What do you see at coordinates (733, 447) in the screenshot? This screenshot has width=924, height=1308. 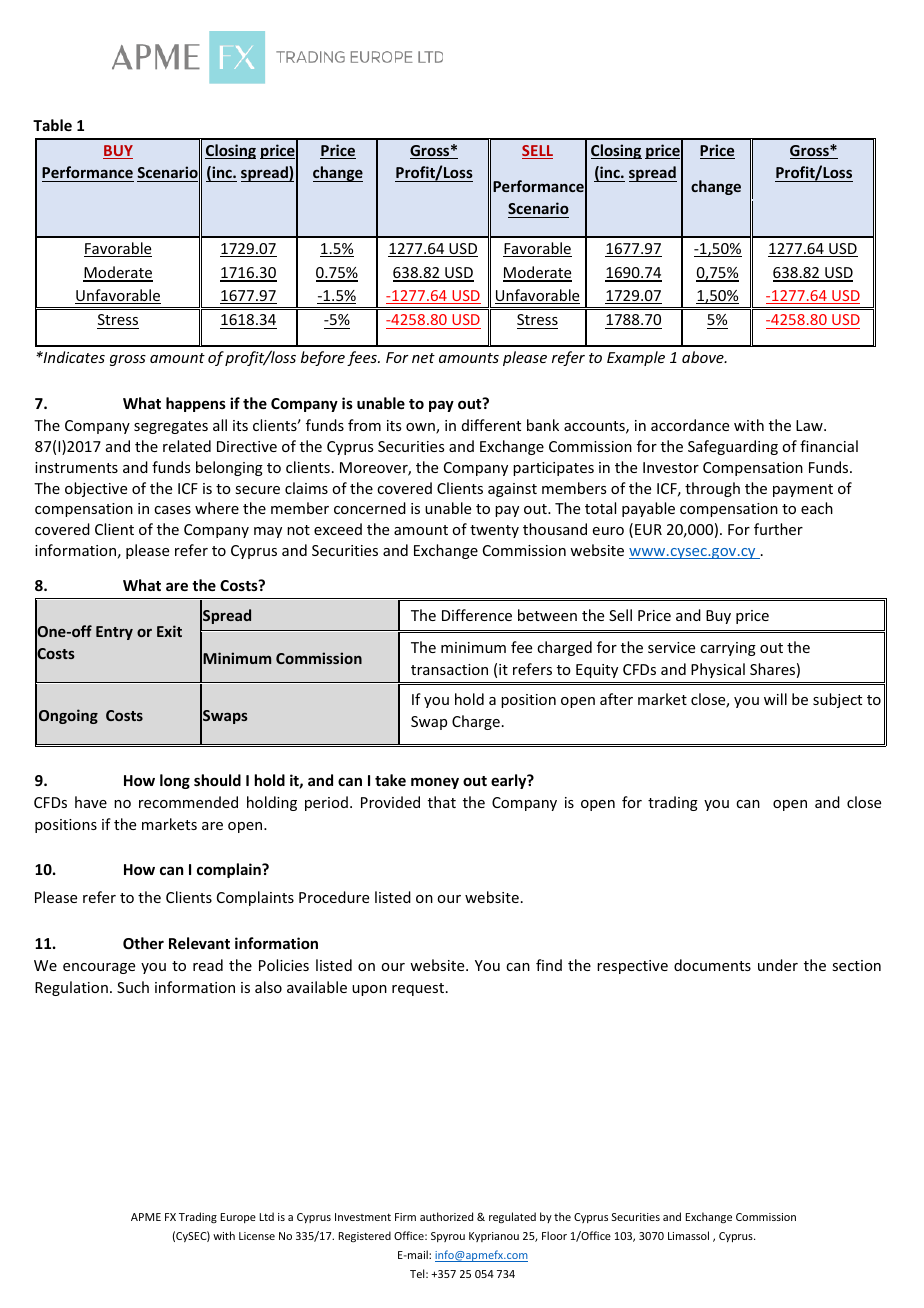 I see `Safeguarding` at bounding box center [733, 447].
